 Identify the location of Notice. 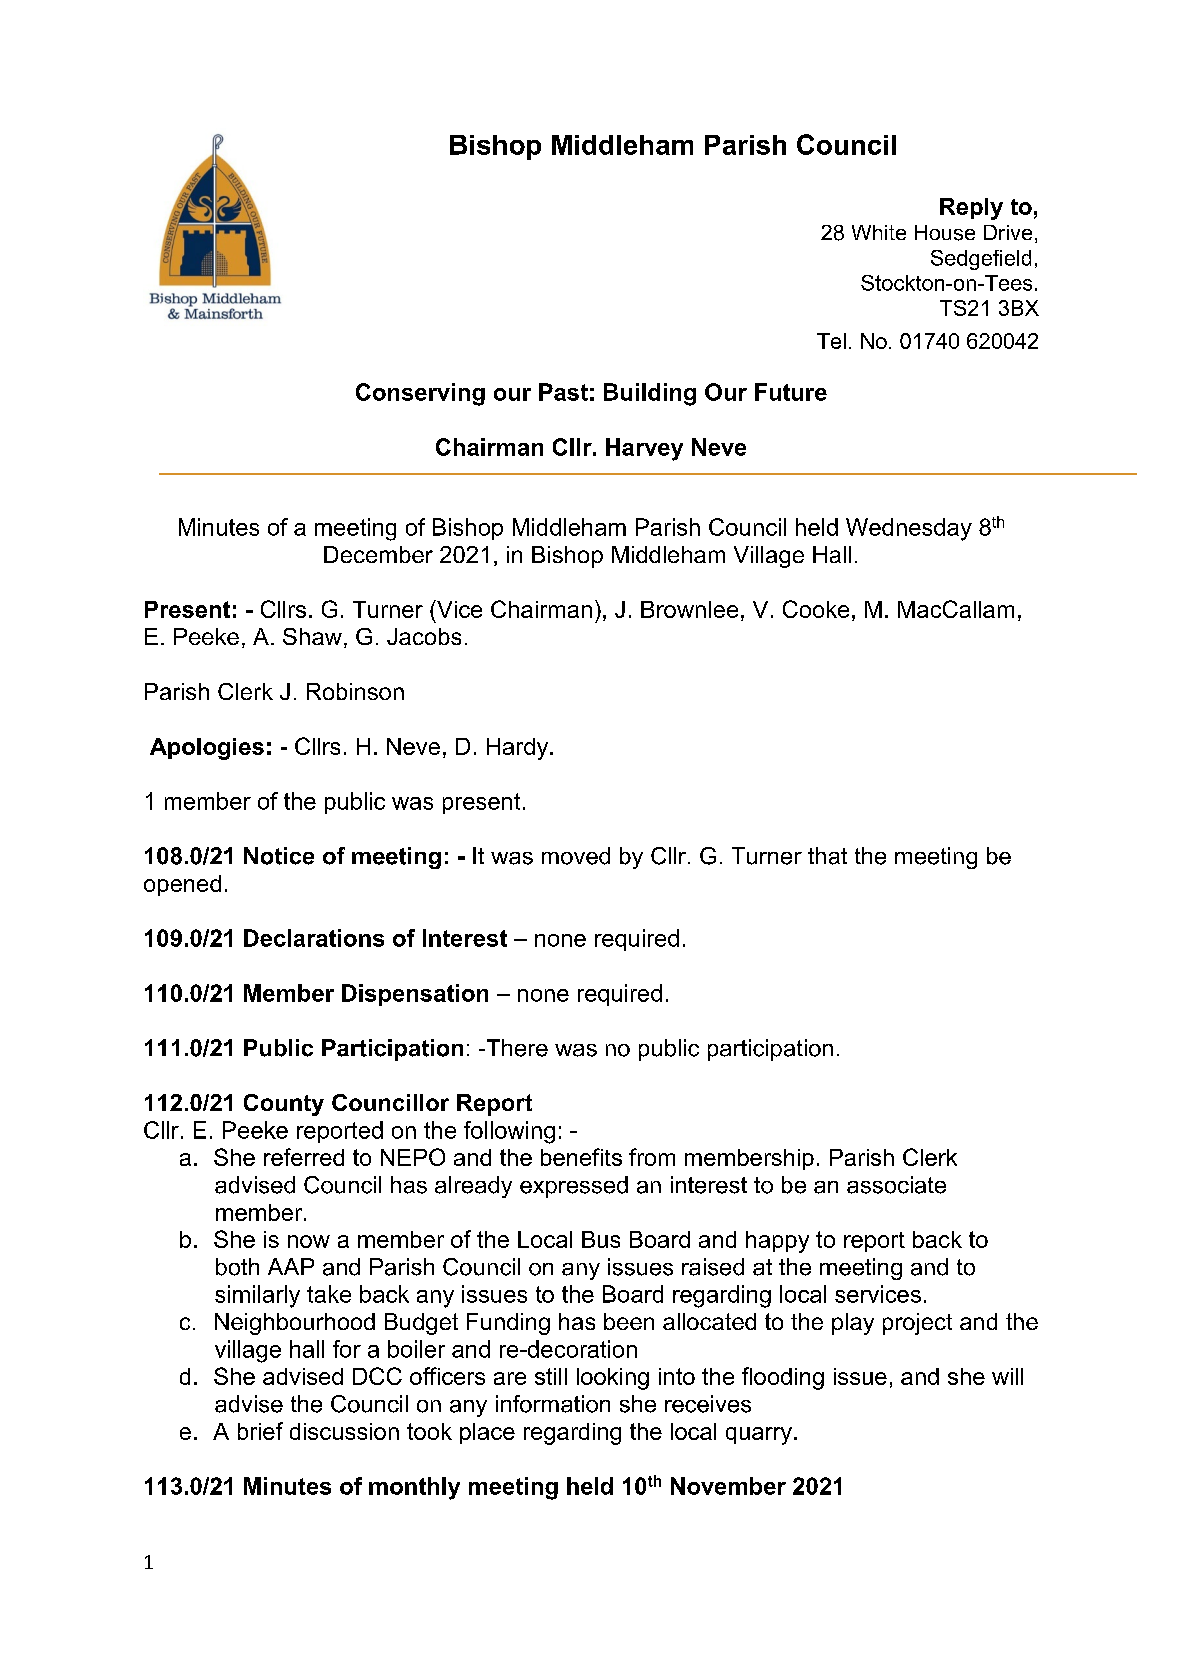
(279, 856).
